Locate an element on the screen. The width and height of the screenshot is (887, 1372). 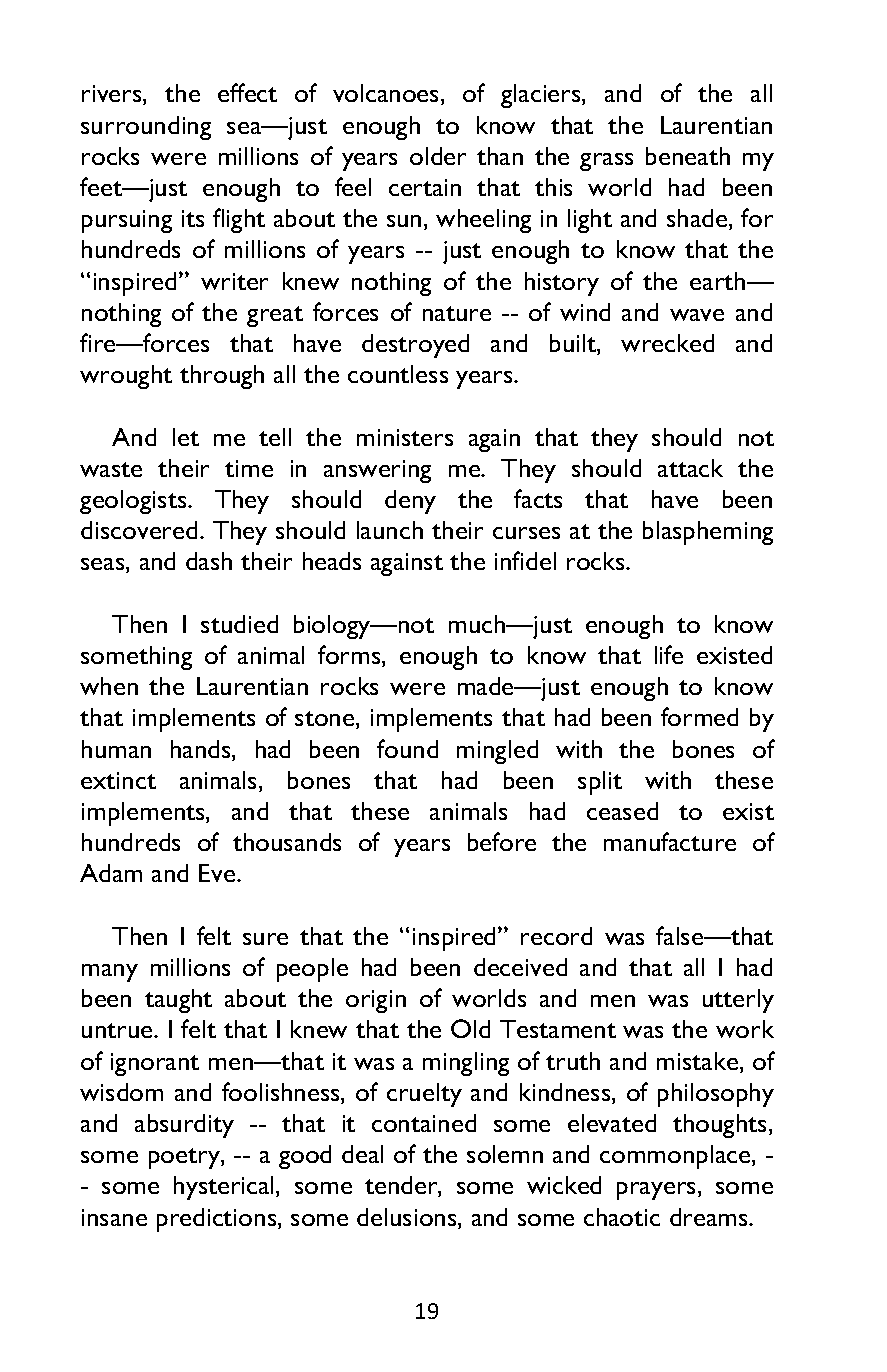
surrounding is located at coordinates (146, 128).
